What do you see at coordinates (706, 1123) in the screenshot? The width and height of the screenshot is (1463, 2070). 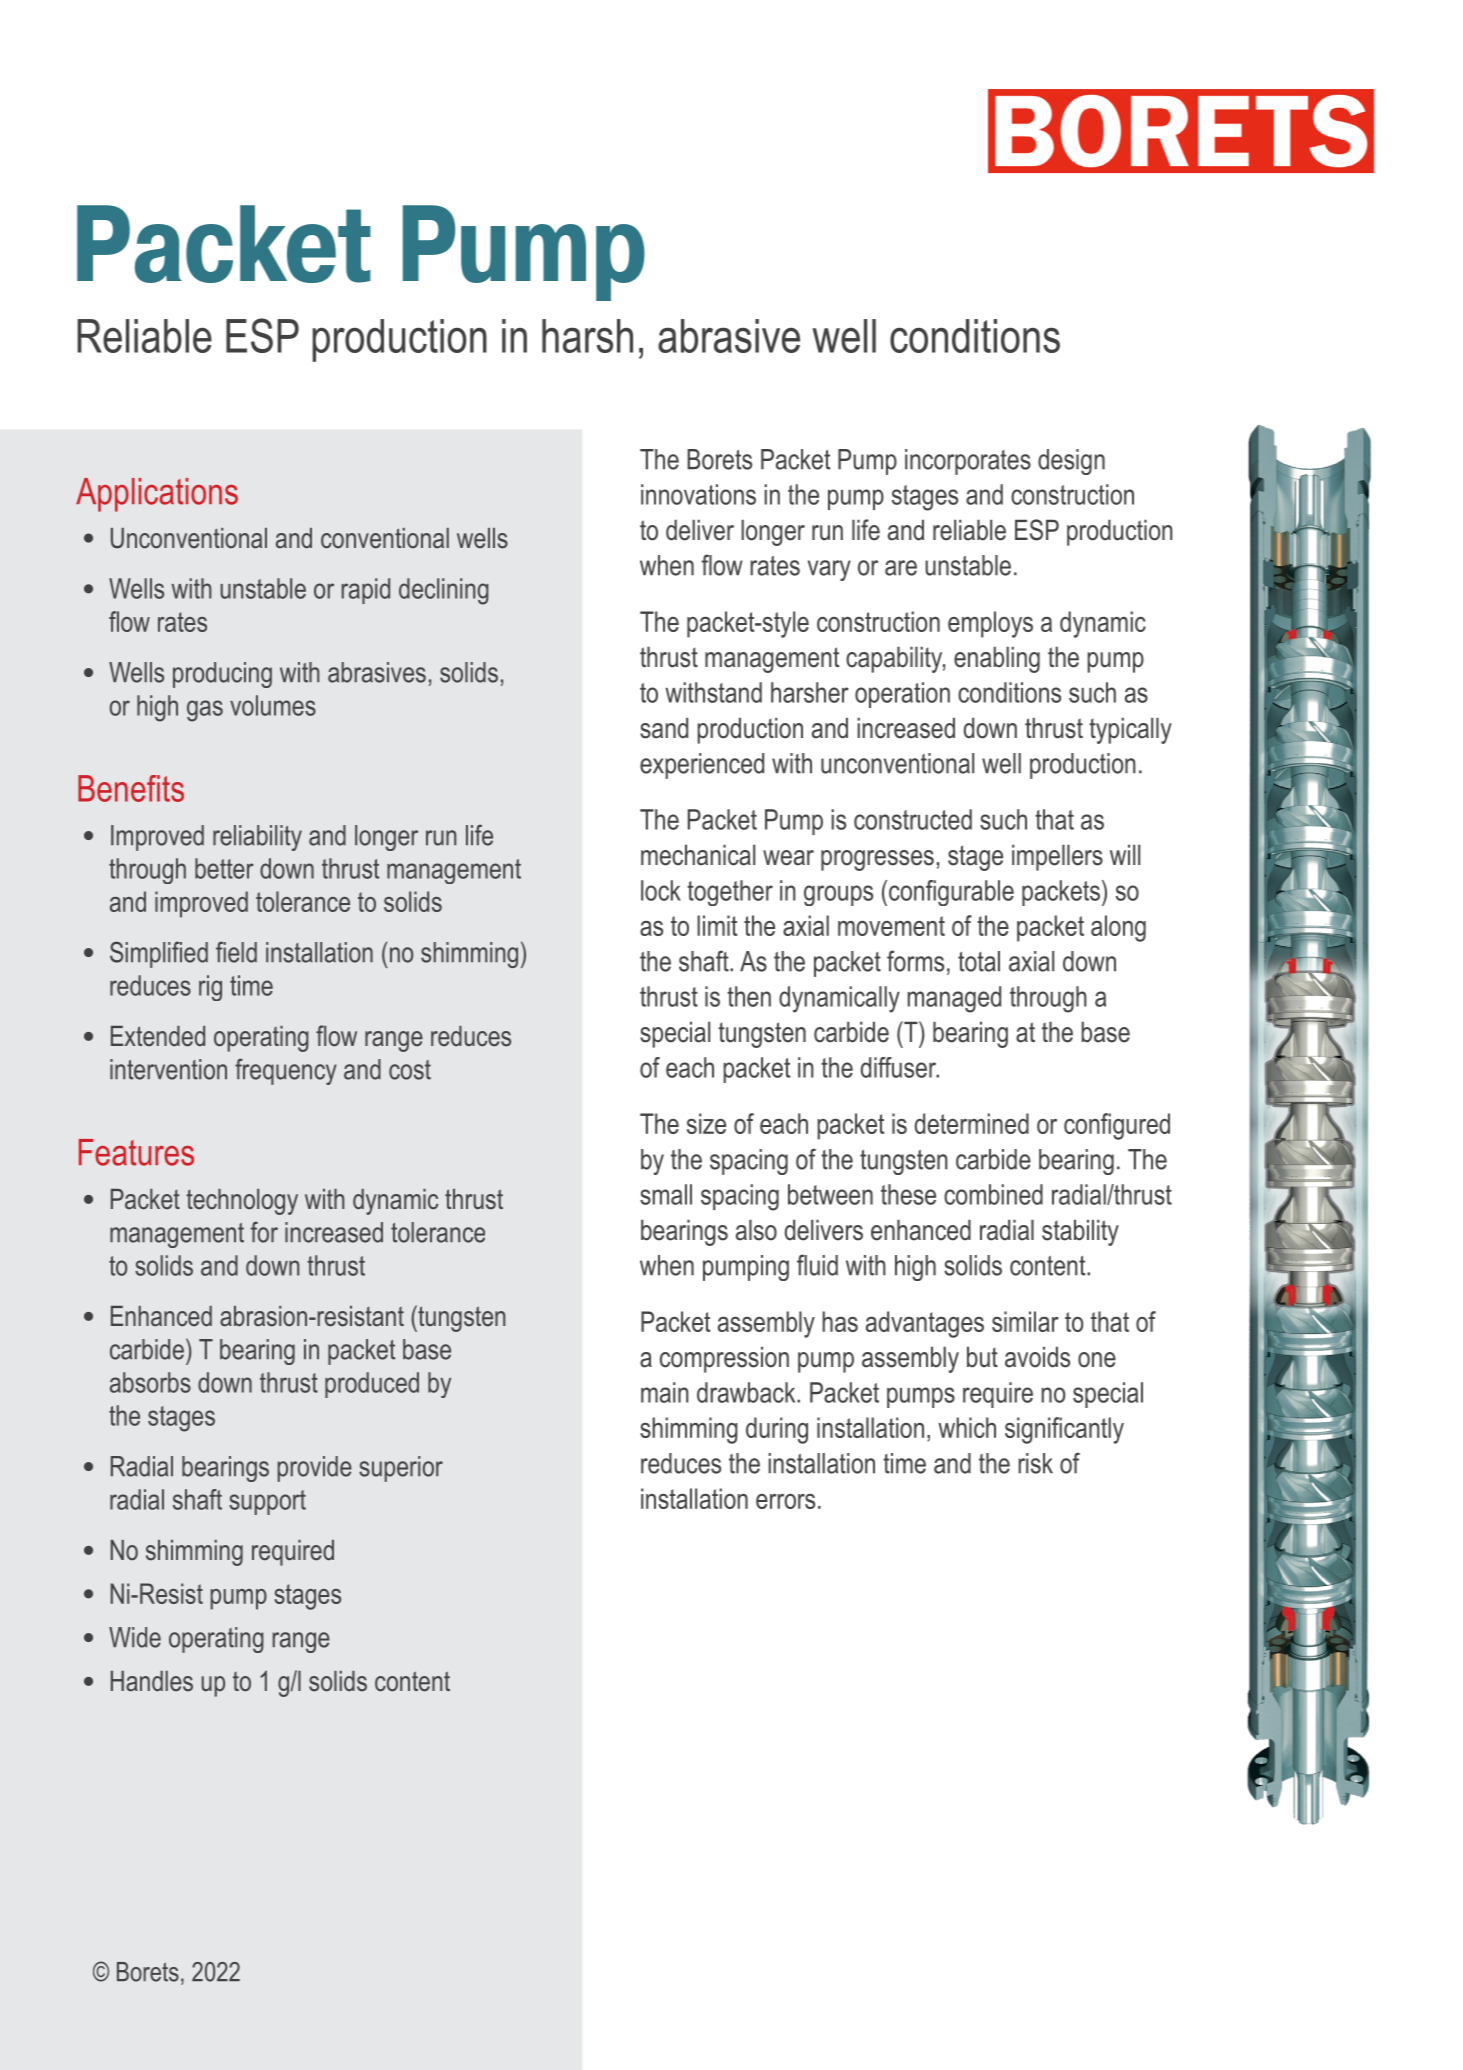 I see `size` at bounding box center [706, 1123].
